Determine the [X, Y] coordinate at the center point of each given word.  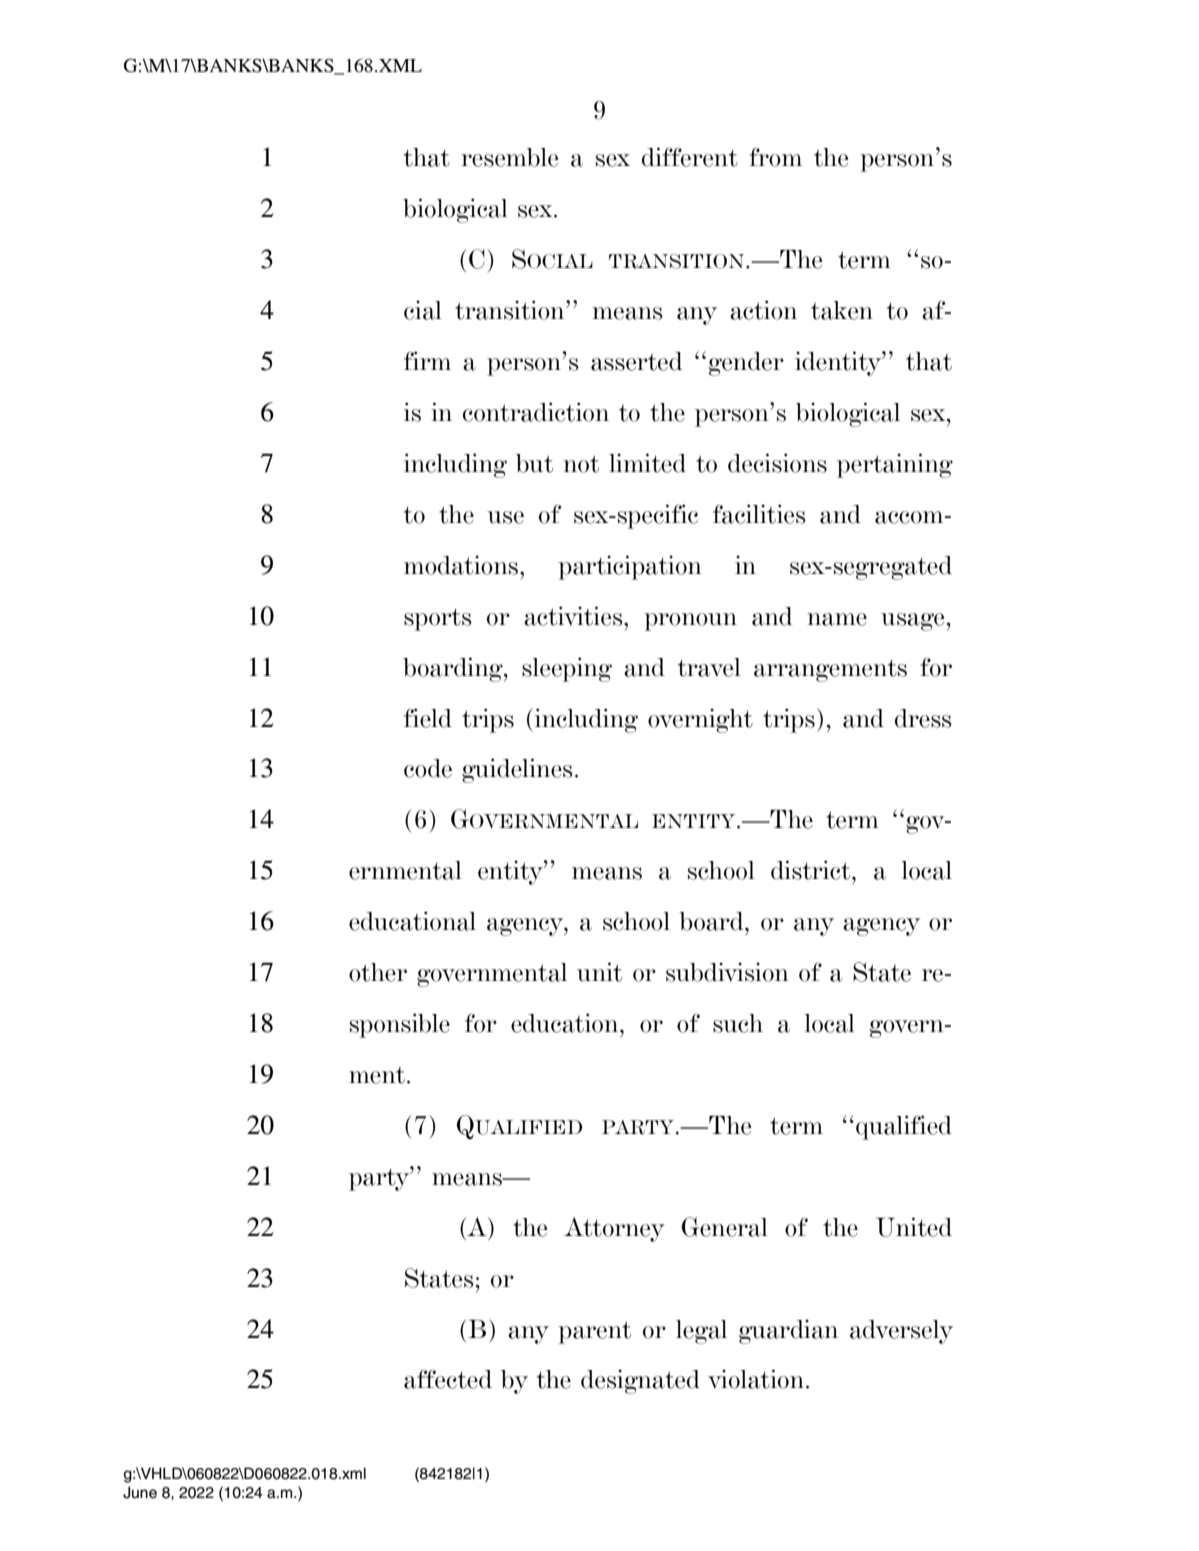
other [378, 972]
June [140, 1492]
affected [448, 1379]
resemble [509, 157]
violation [756, 1379]
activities [574, 616]
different [690, 157]
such [738, 1023]
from [775, 157]
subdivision [727, 972]
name [837, 619]
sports [438, 619]
